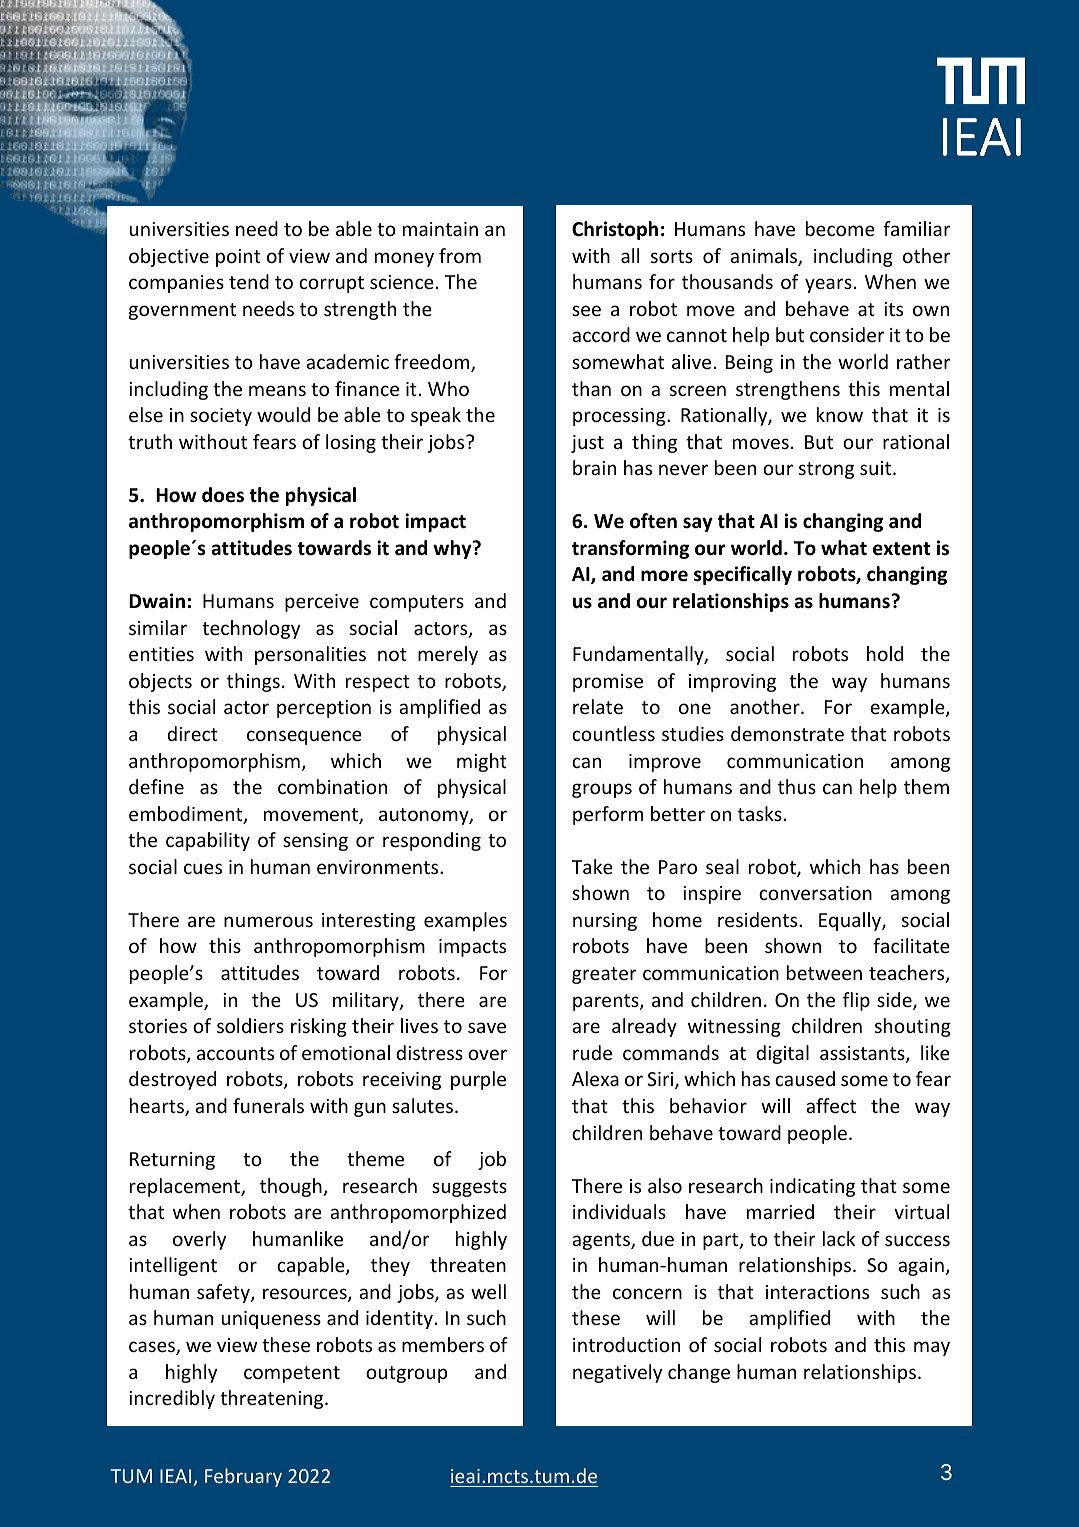 Image resolution: width=1079 pixels, height=1527 pixels. Describe the element at coordinates (828, 285) in the screenshot. I see `years` at that location.
